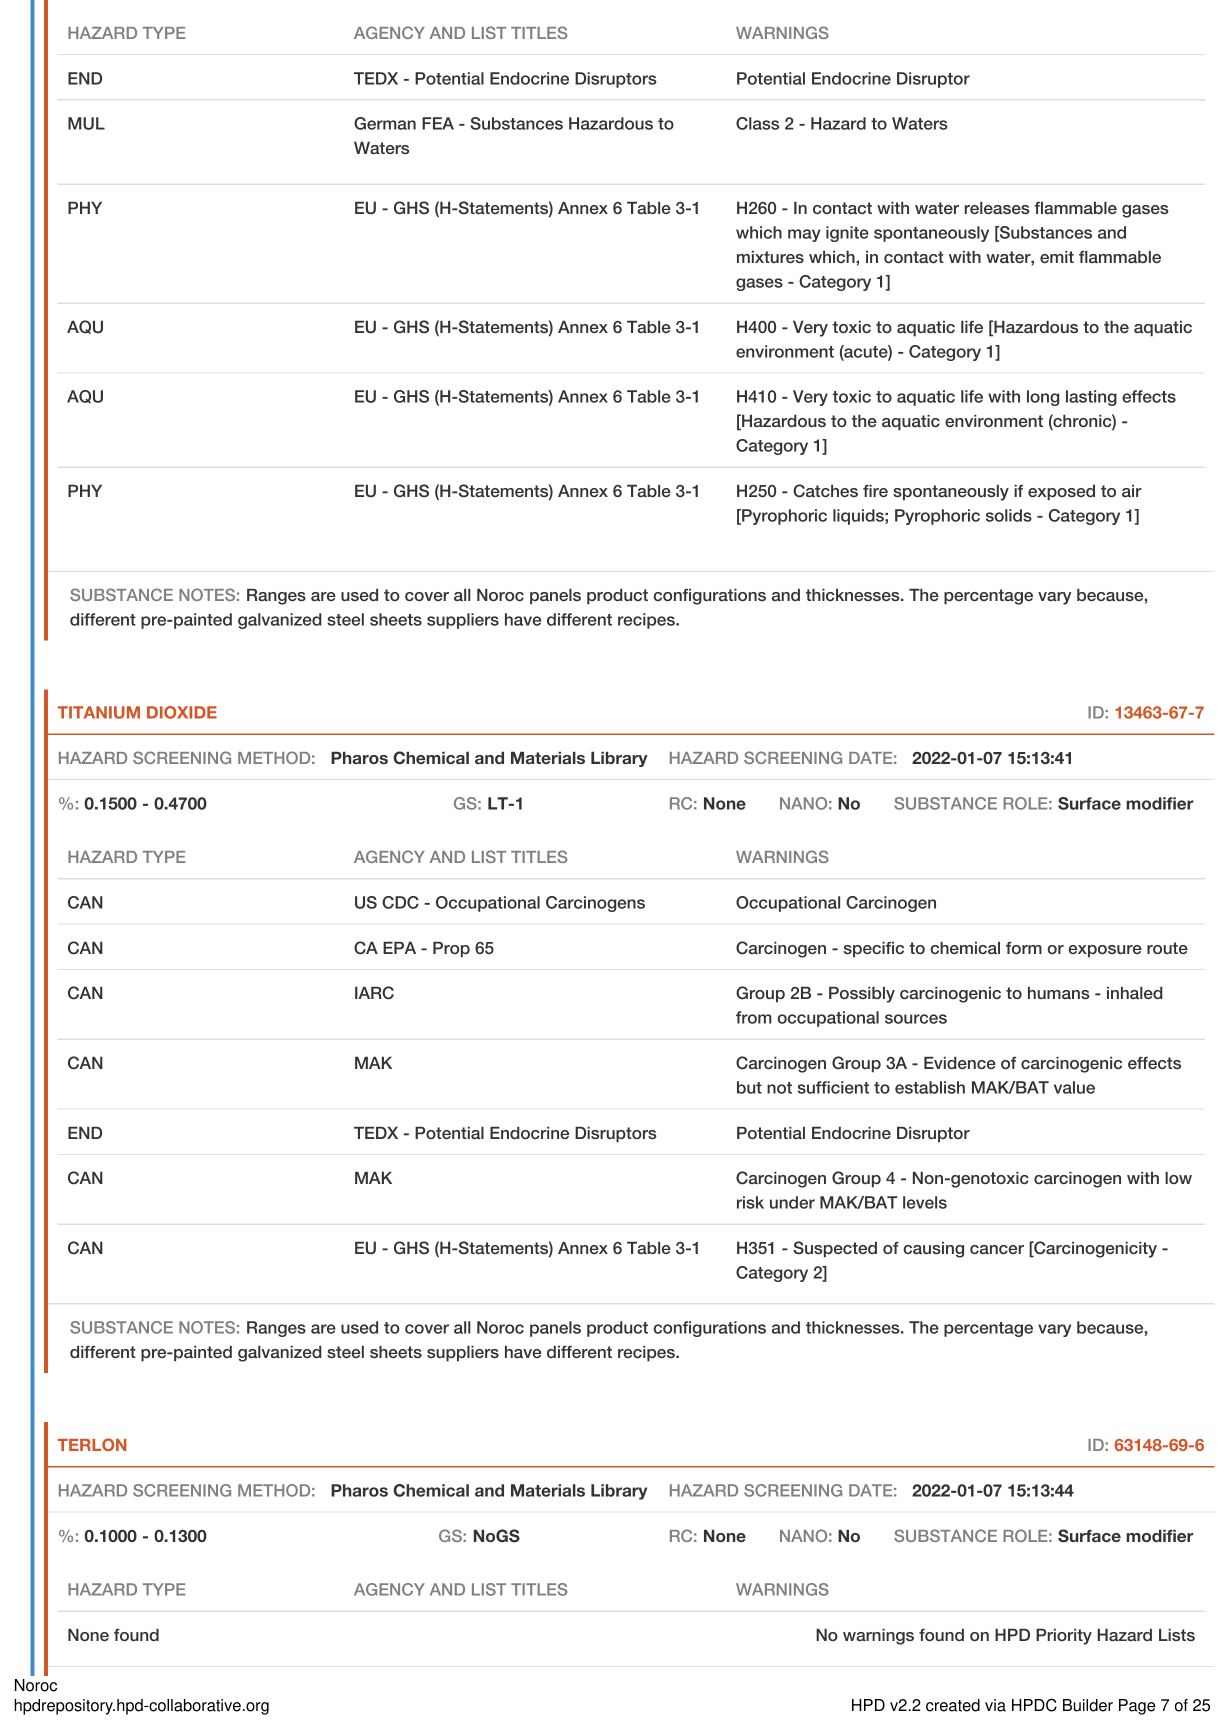  I want to click on releases, so click(997, 208).
